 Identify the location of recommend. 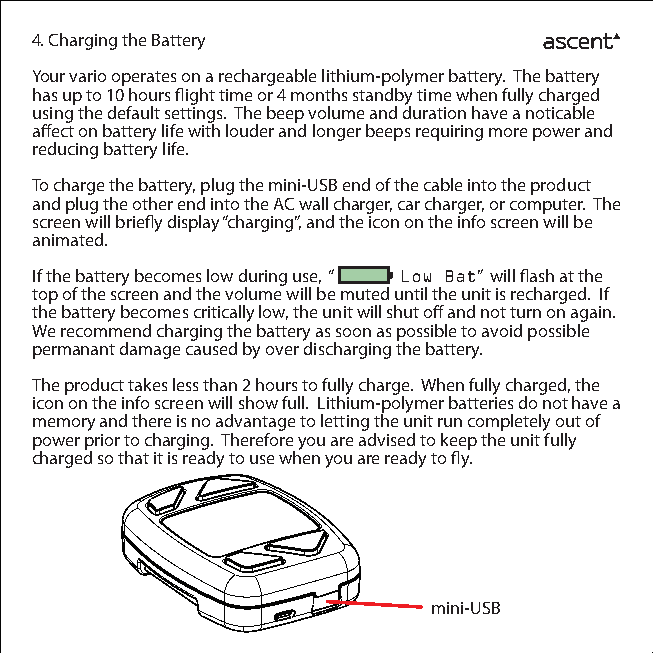
(106, 329).
